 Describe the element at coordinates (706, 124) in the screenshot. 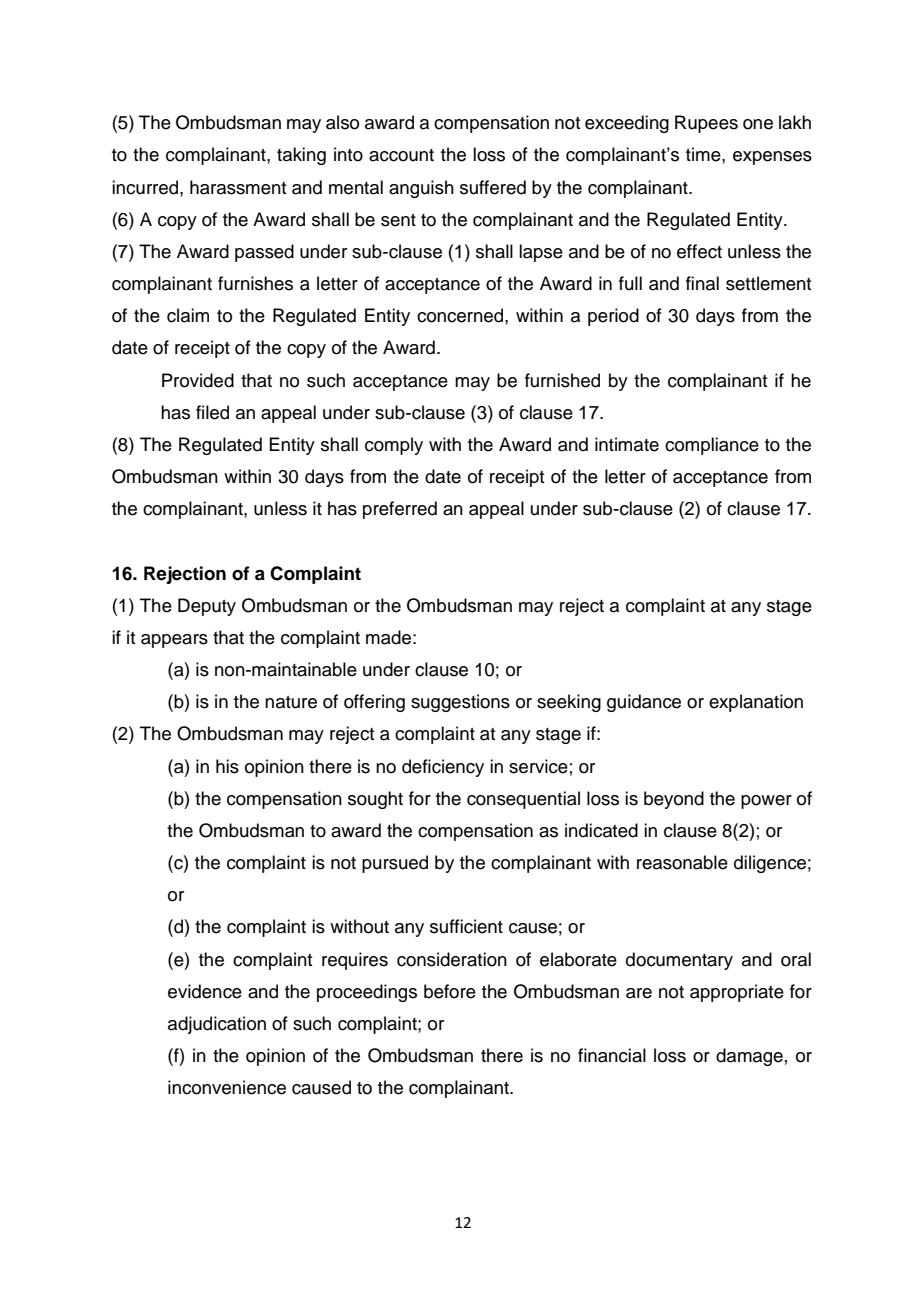

I see `Rupees` at that location.
